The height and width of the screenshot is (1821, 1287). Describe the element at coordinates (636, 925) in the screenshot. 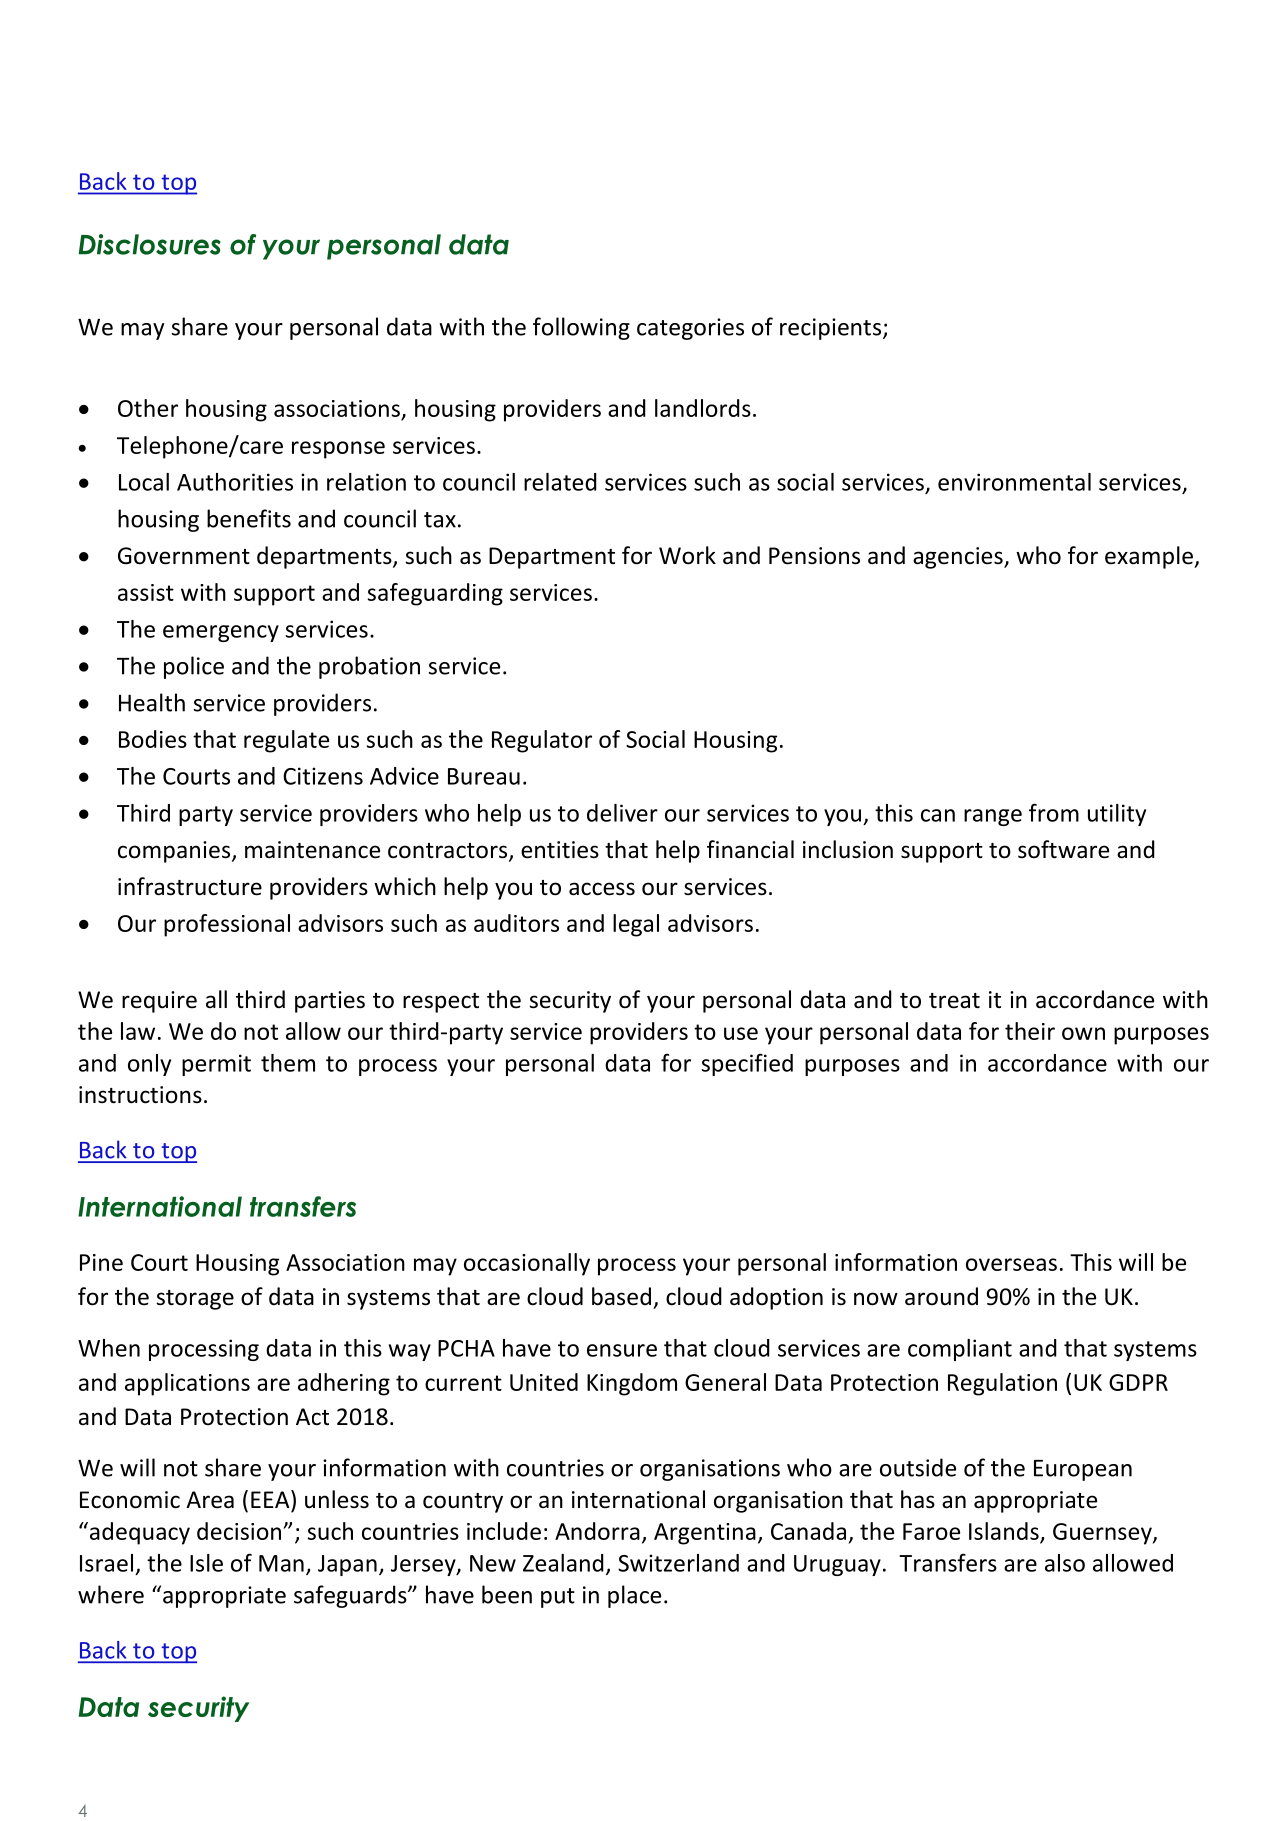

I see `legal` at that location.
